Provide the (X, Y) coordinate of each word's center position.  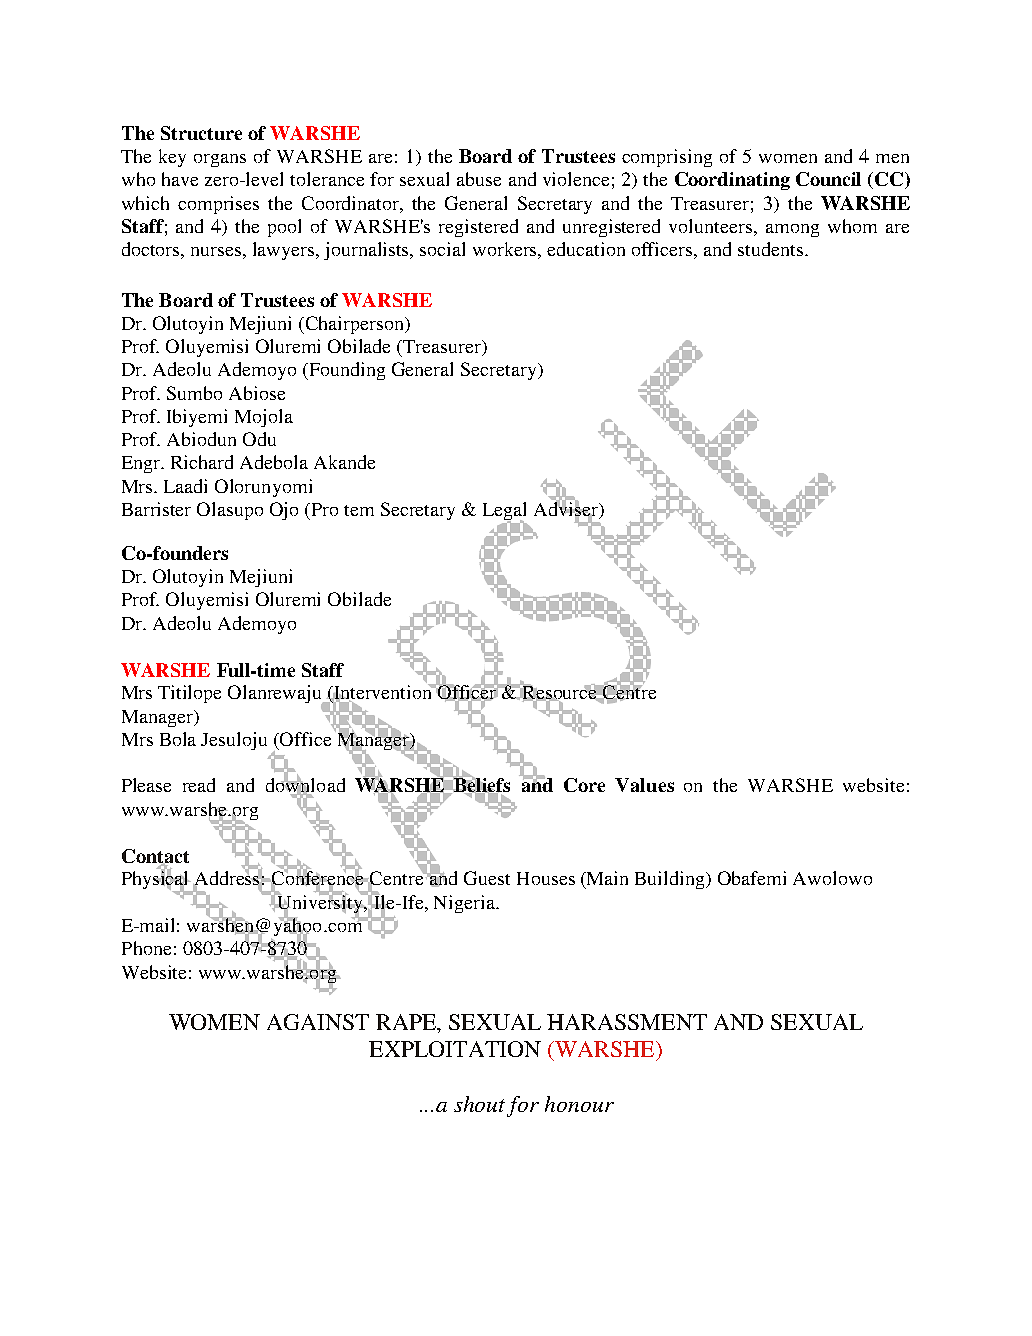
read (199, 785)
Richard (202, 462)
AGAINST (318, 1022)
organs (220, 160)
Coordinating (732, 181)
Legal (504, 512)
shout (479, 1104)
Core (584, 785)
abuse (479, 179)
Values (644, 785)
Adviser (567, 509)
